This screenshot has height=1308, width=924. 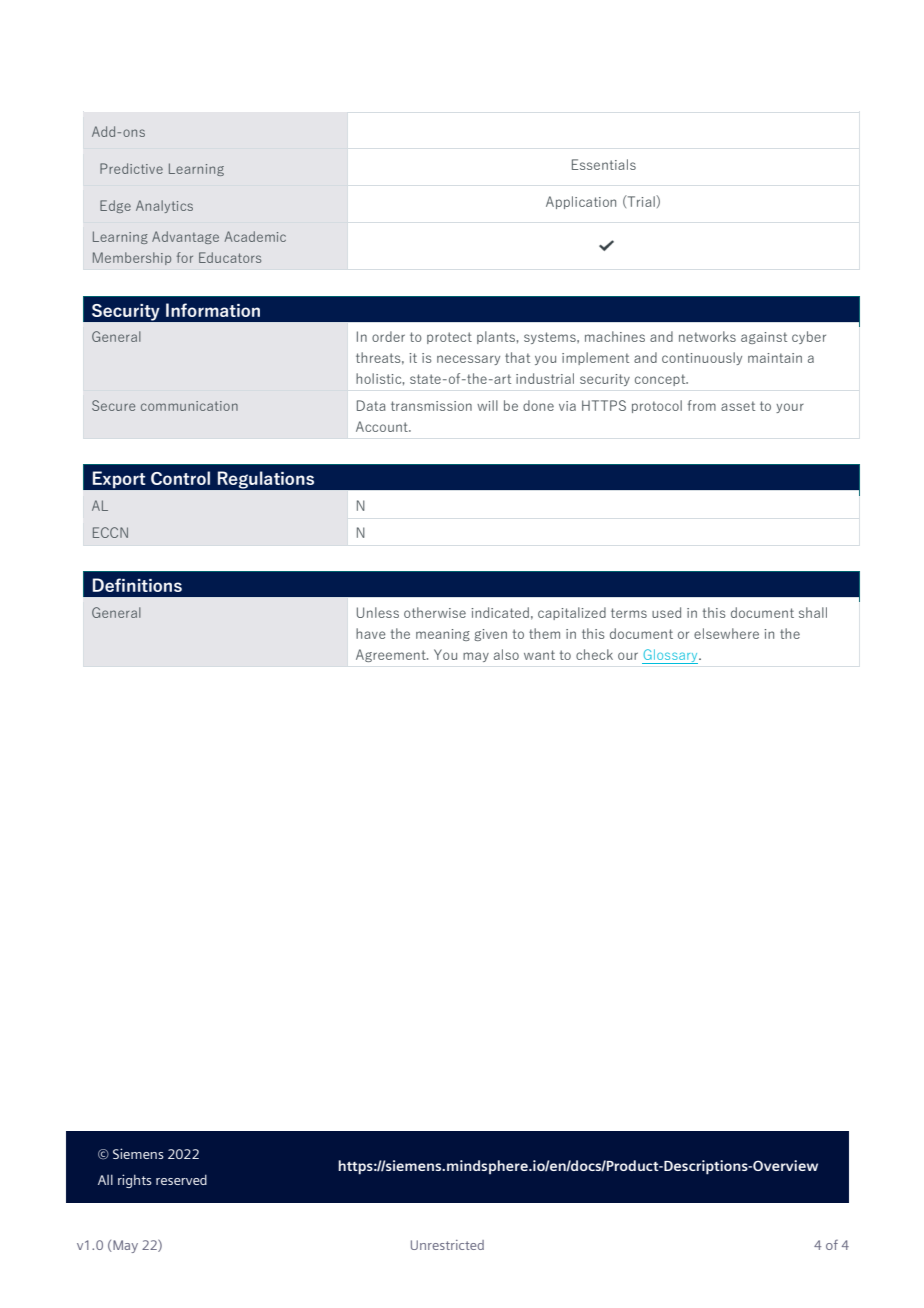 What do you see at coordinates (506, 654) in the screenshot?
I see `also` at bounding box center [506, 654].
